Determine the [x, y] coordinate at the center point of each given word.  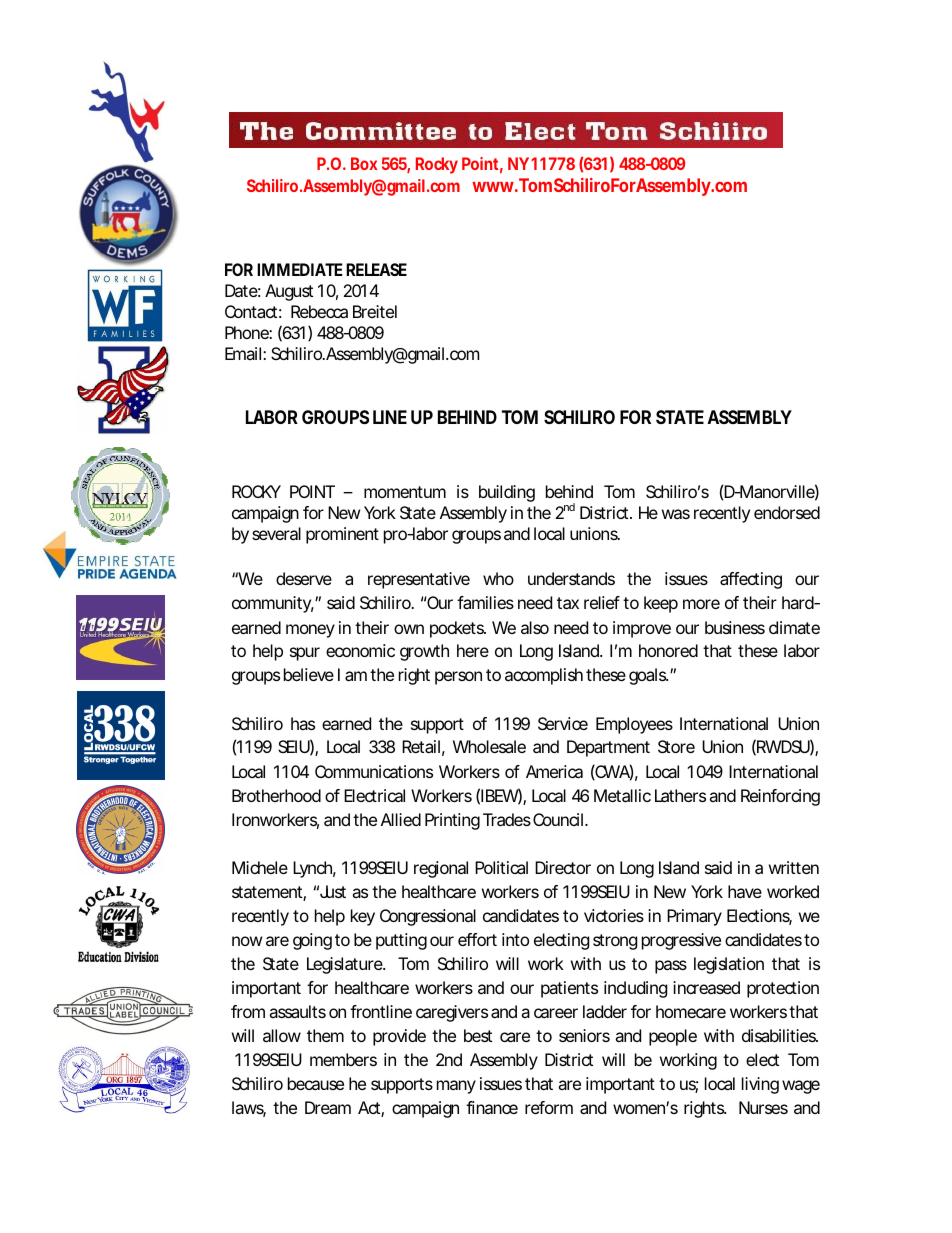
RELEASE [376, 269]
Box [364, 163]
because [316, 1083]
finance [492, 1107]
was [676, 514]
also [535, 627]
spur [305, 654]
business [735, 627]
